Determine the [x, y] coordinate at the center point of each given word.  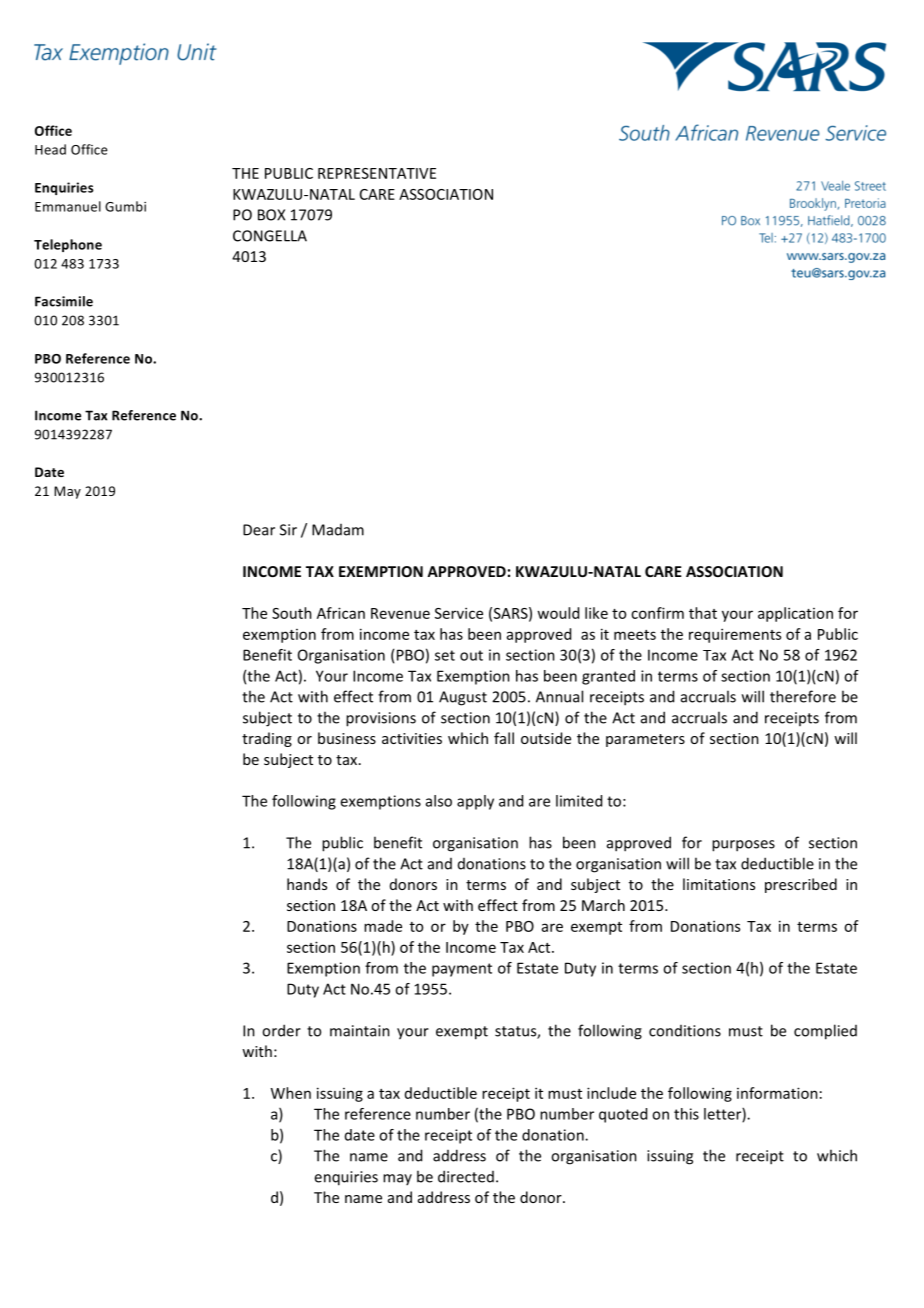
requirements [735, 635]
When [291, 1093]
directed [466, 1176]
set [445, 655]
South [292, 613]
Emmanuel [68, 206]
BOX [271, 215]
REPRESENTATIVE [377, 173]
